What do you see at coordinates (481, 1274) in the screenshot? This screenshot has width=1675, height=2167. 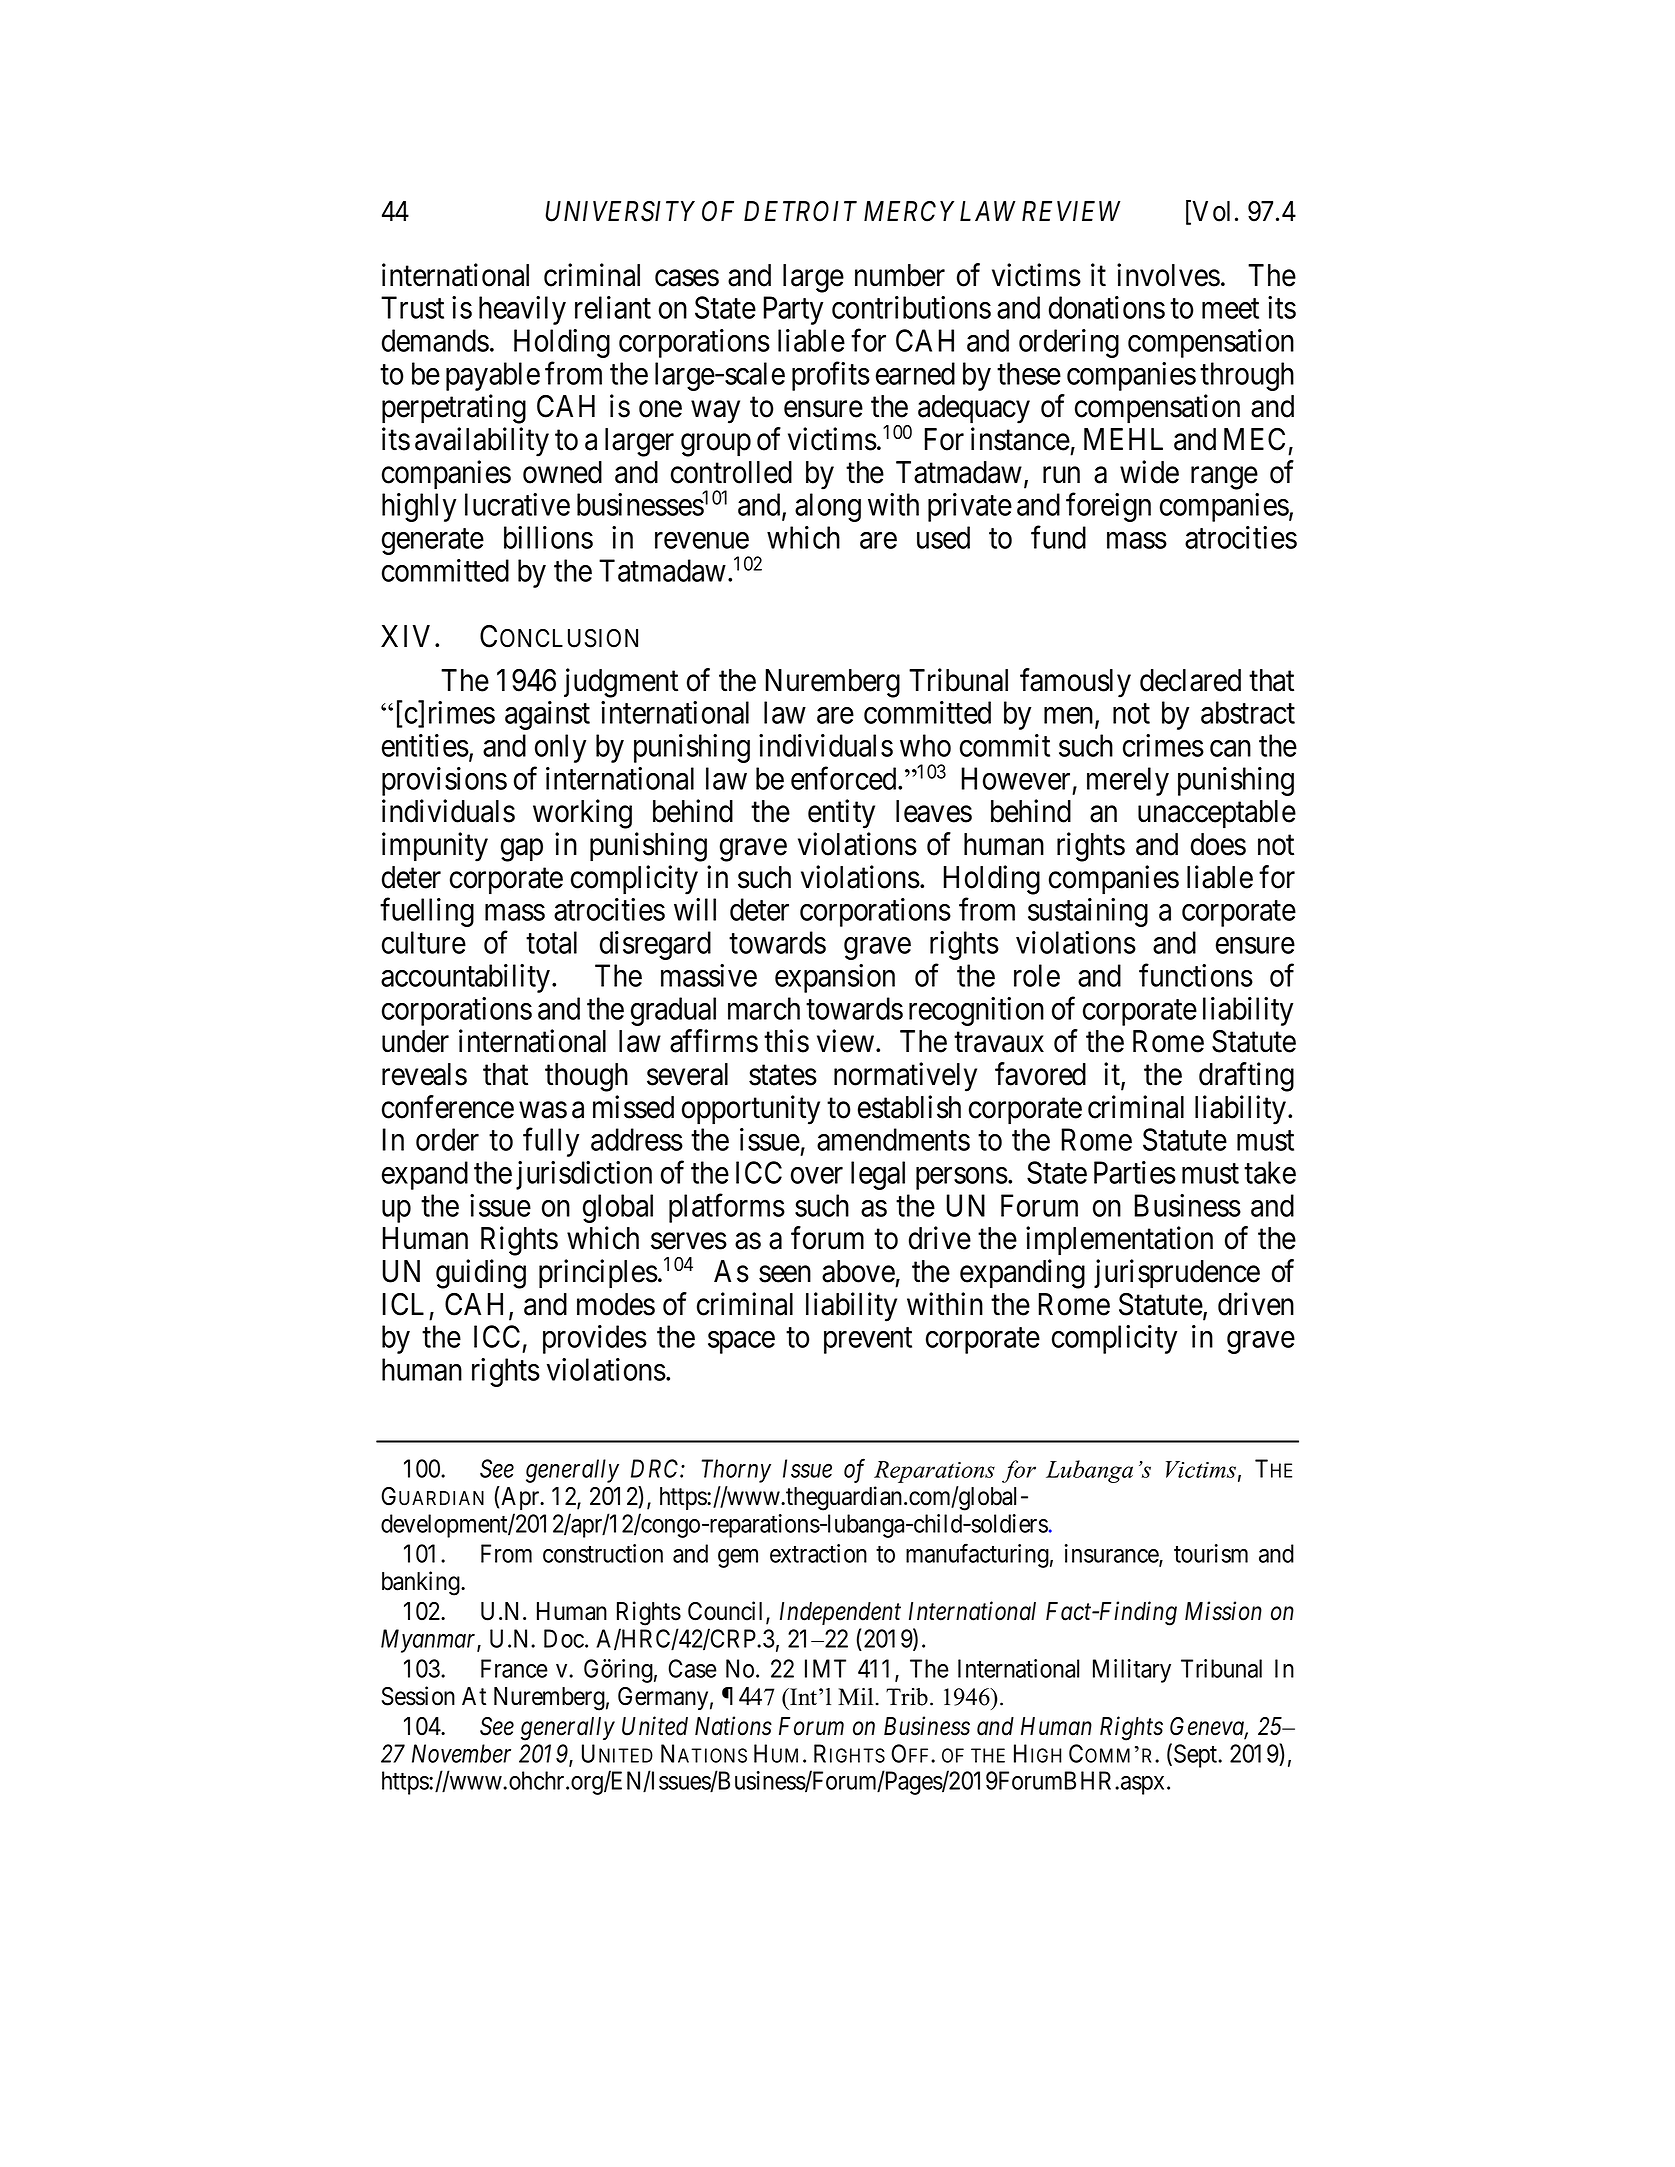 I see `guiding` at bounding box center [481, 1274].
